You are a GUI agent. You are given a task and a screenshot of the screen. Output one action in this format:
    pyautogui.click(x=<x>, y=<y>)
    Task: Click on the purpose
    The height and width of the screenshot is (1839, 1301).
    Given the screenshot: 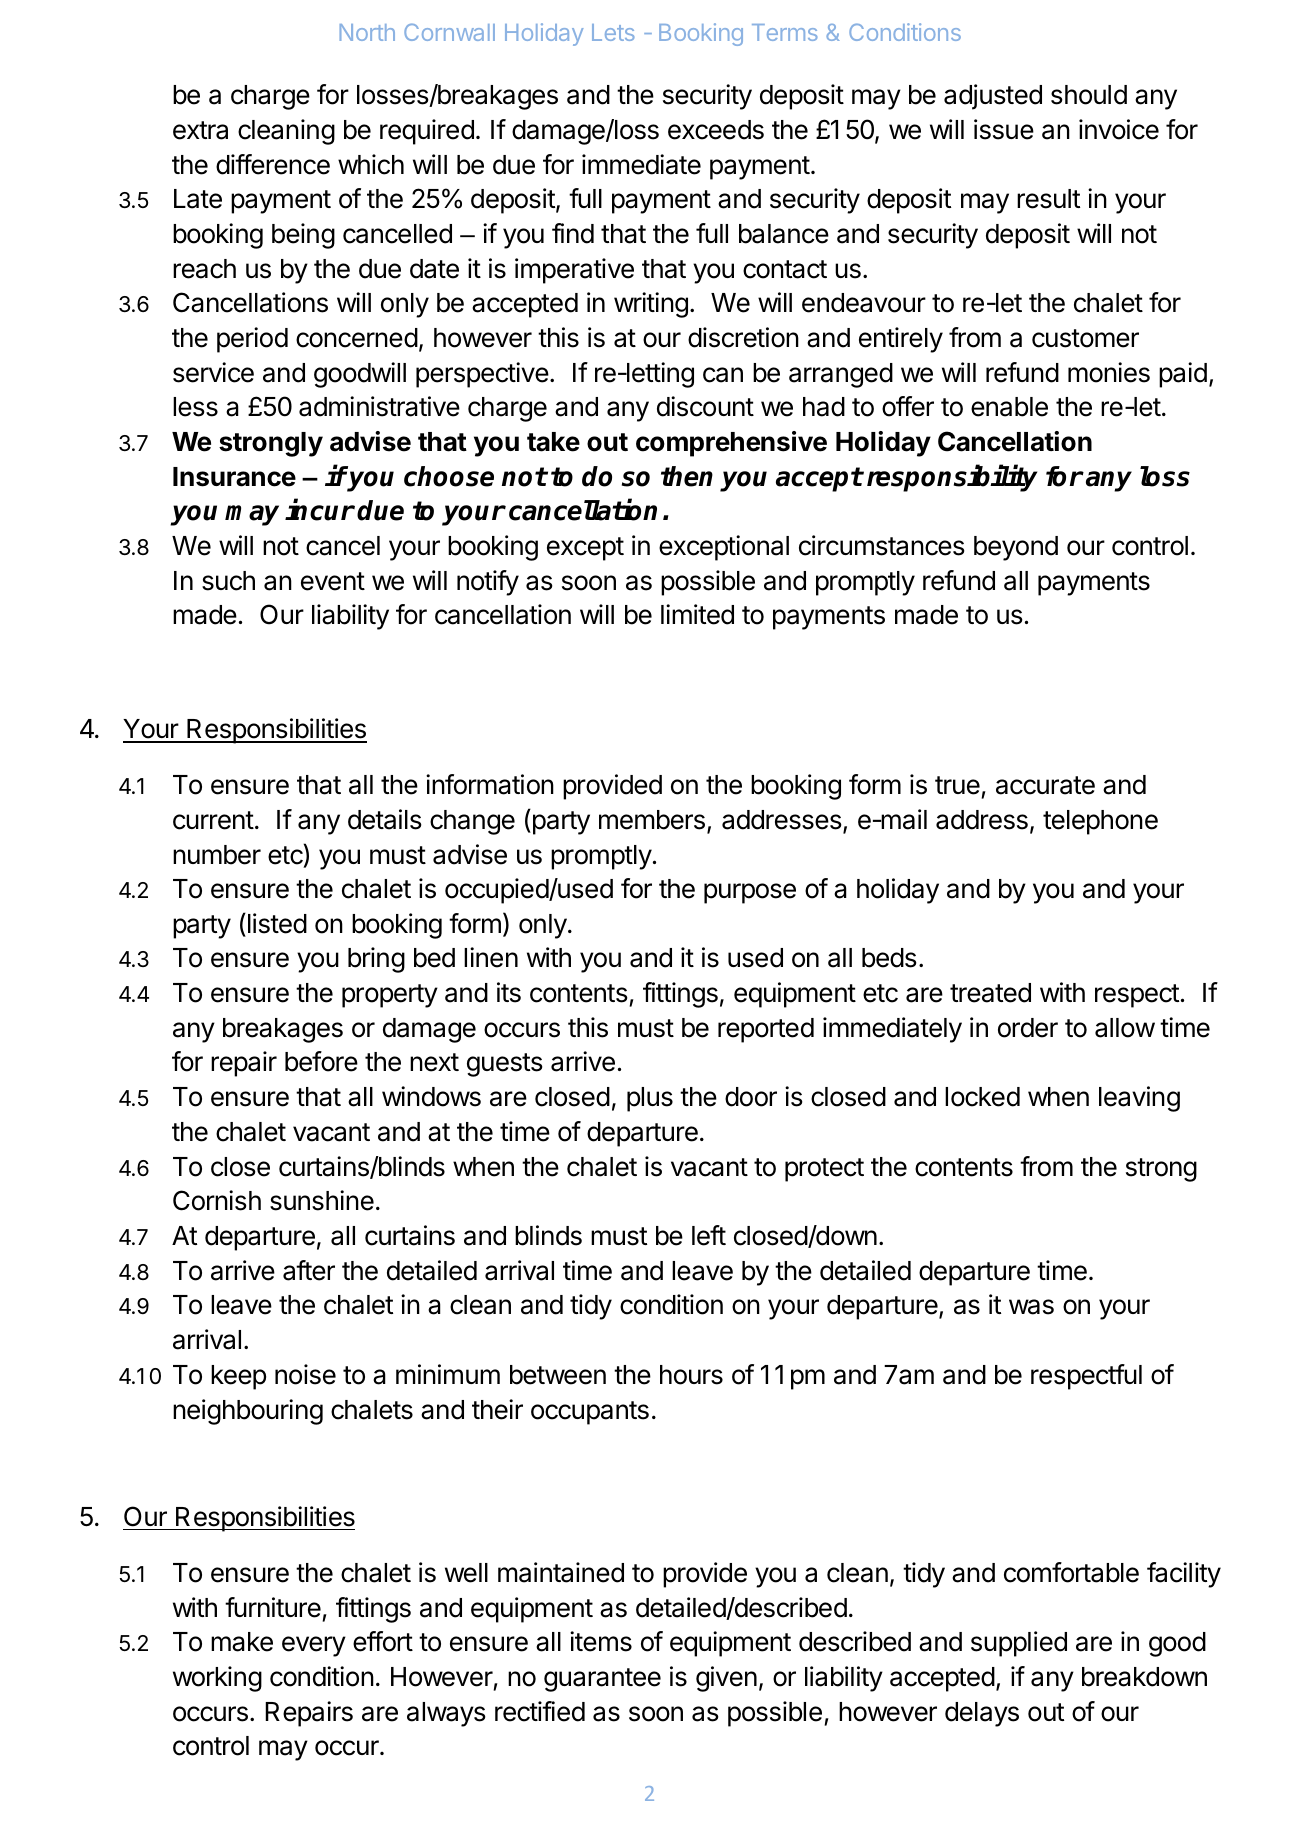 What is the action you would take?
    pyautogui.click(x=750, y=893)
